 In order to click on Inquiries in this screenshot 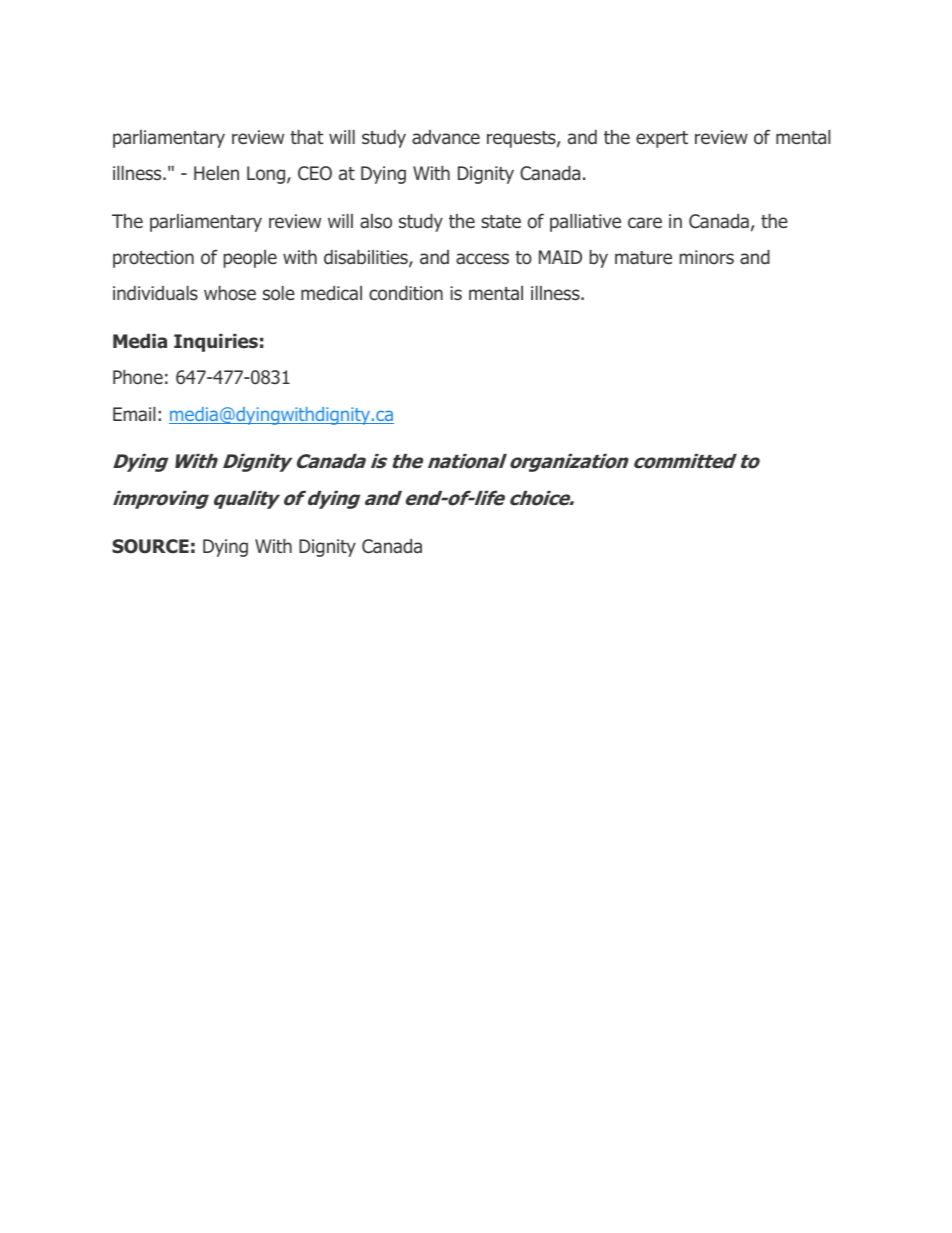, I will do `click(216, 343)`.
